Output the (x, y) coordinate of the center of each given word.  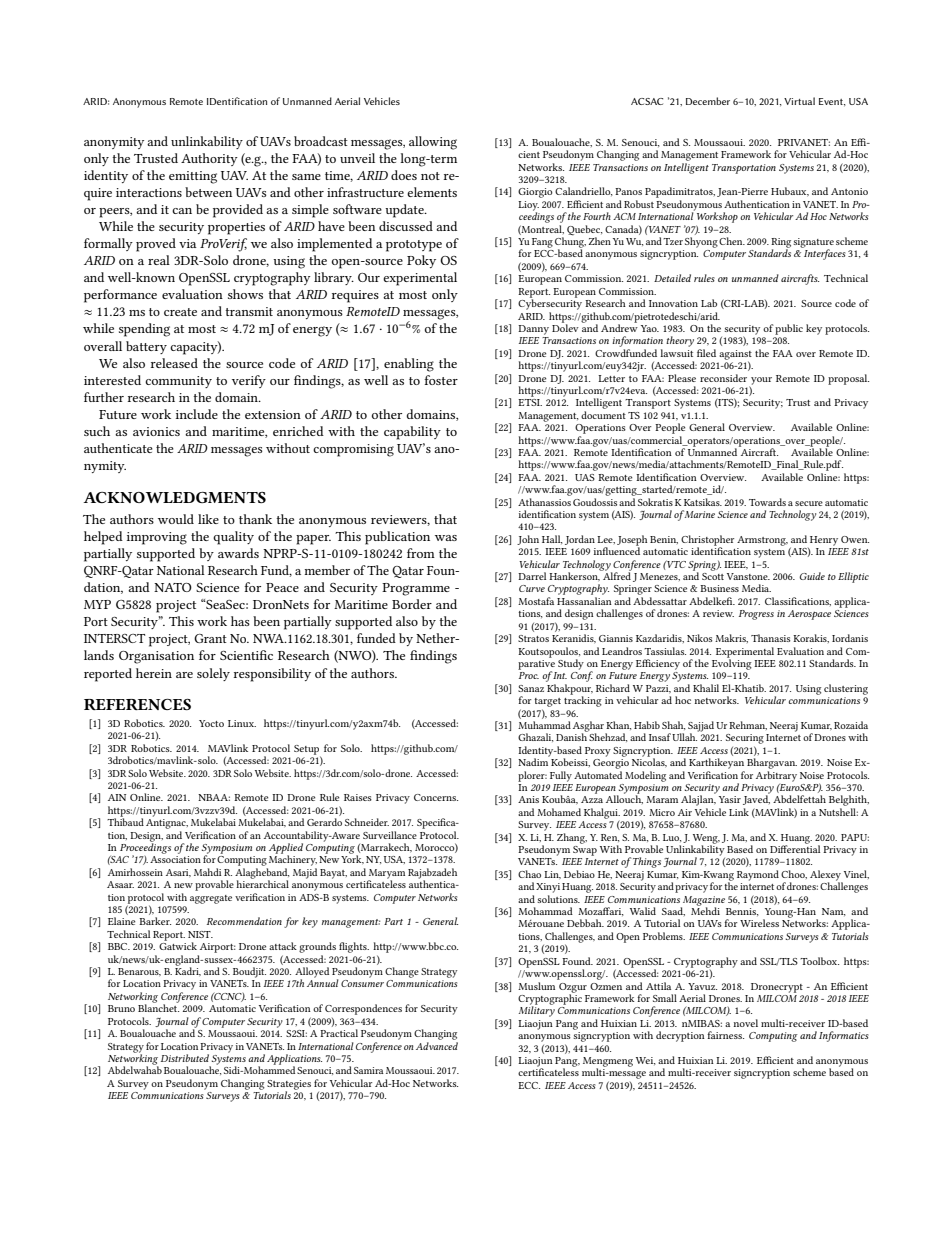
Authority (209, 159)
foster (441, 380)
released (174, 363)
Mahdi (207, 872)
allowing (433, 143)
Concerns (436, 797)
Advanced (437, 1044)
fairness (725, 1035)
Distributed (185, 1058)
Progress (756, 615)
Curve (532, 588)
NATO (173, 587)
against (735, 356)
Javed (756, 799)
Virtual (799, 101)
